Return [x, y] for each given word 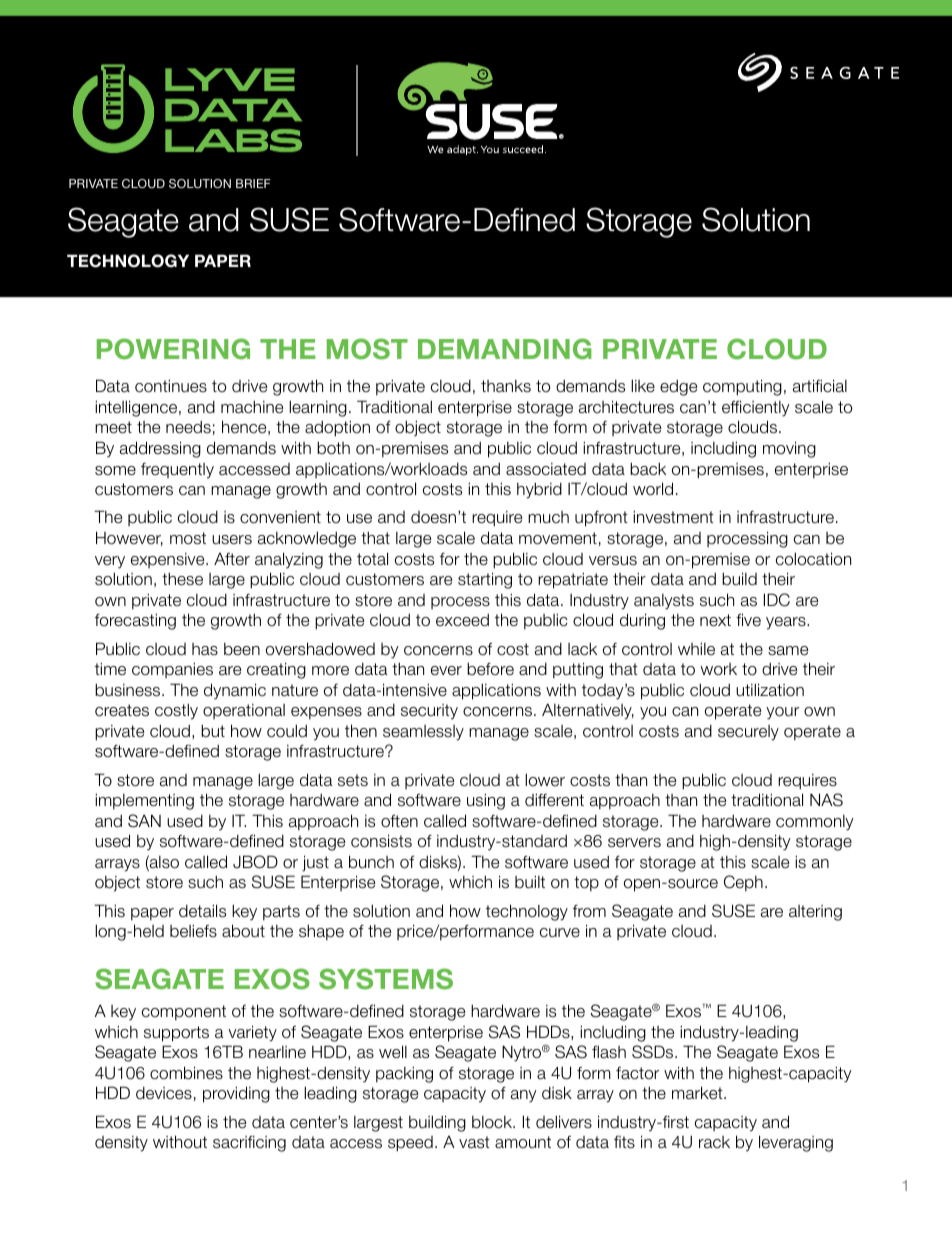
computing [742, 387]
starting [485, 580]
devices [164, 1093]
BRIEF [253, 183]
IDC [777, 600]
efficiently [756, 408]
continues [171, 386]
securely [748, 733]
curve [560, 933]
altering [815, 913]
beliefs [193, 931]
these [182, 579]
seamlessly [423, 733]
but [213, 730]
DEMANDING [505, 349]
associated [546, 469]
